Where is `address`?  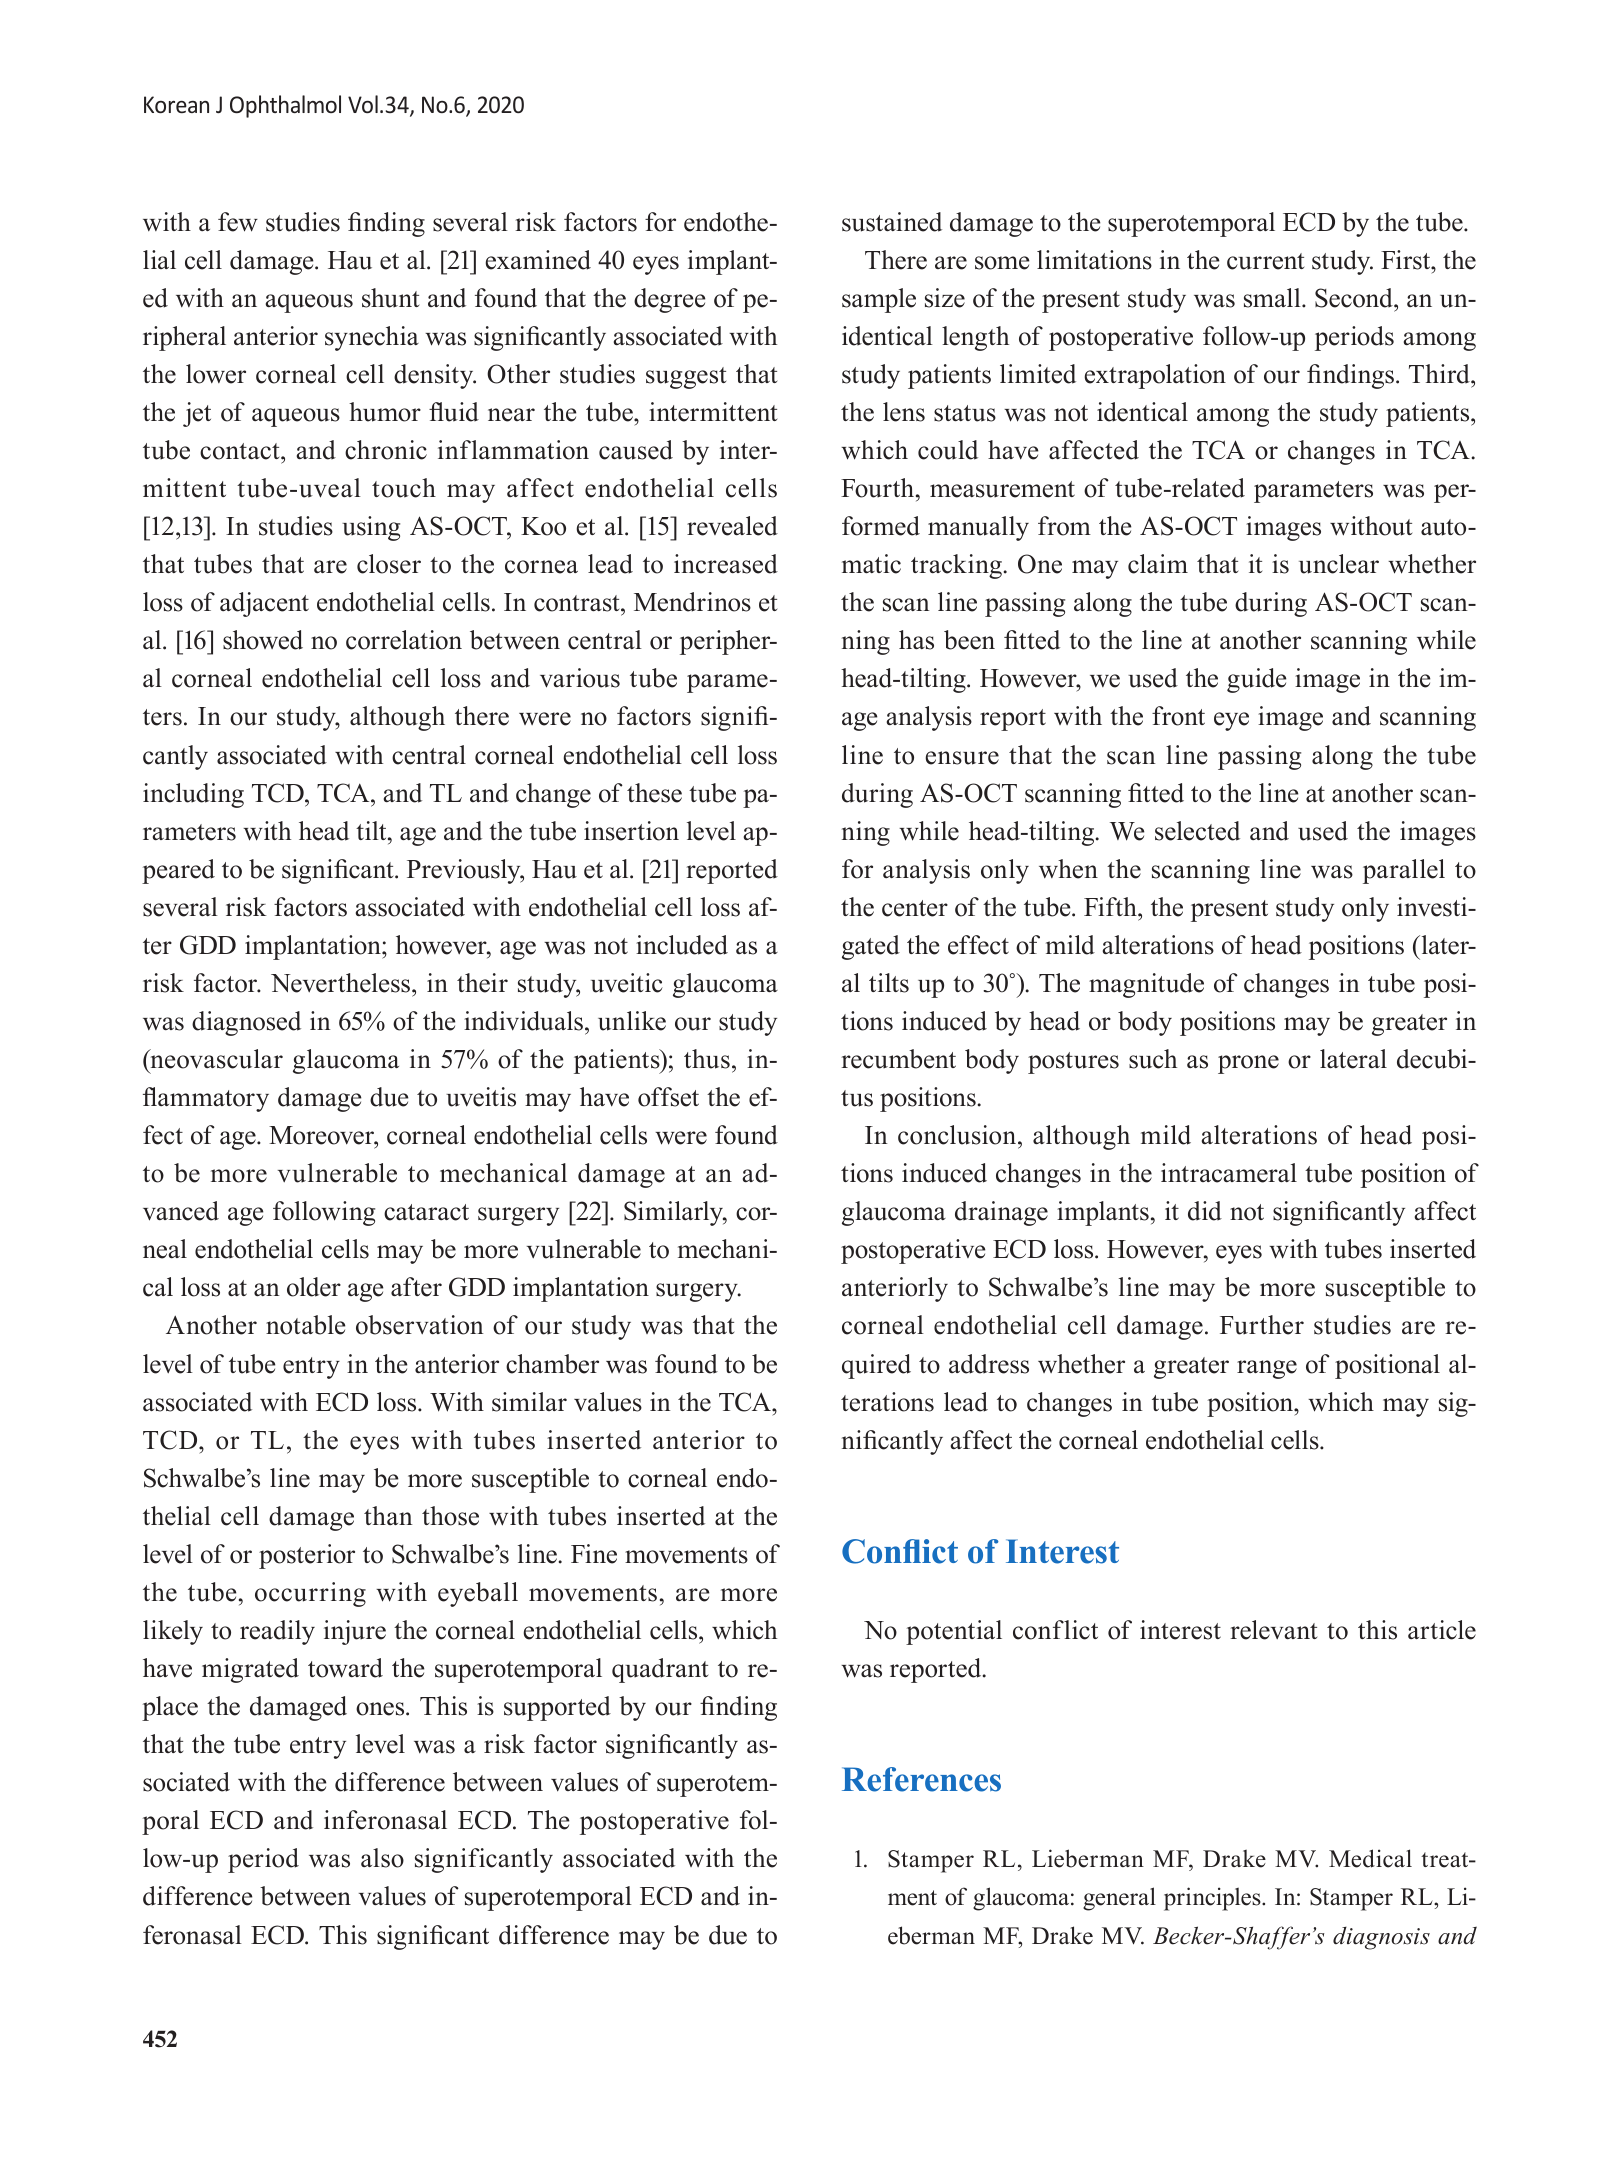 address is located at coordinates (989, 1364).
